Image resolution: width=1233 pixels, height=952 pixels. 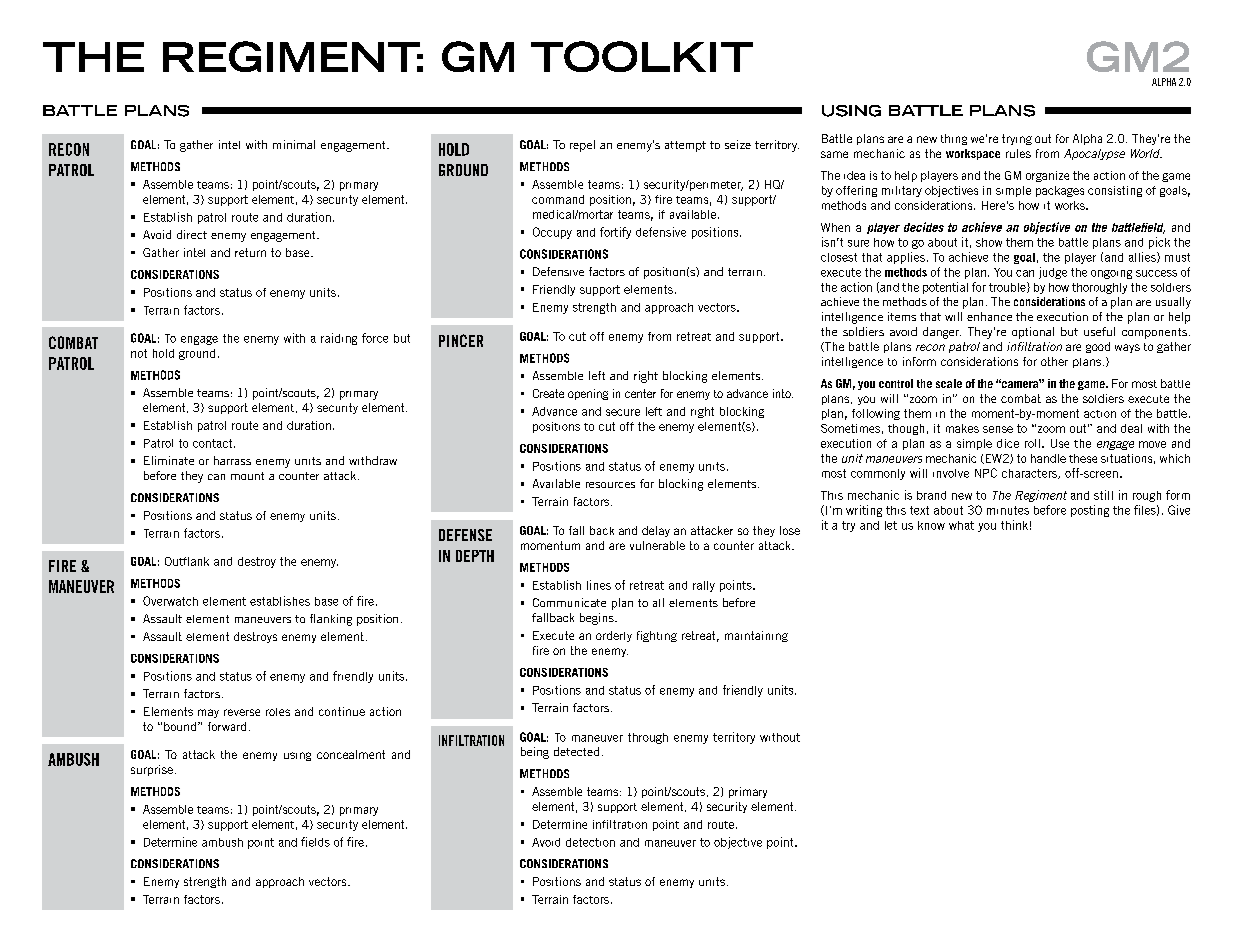 What do you see at coordinates (294, 144) in the image?
I see `minimal` at bounding box center [294, 144].
